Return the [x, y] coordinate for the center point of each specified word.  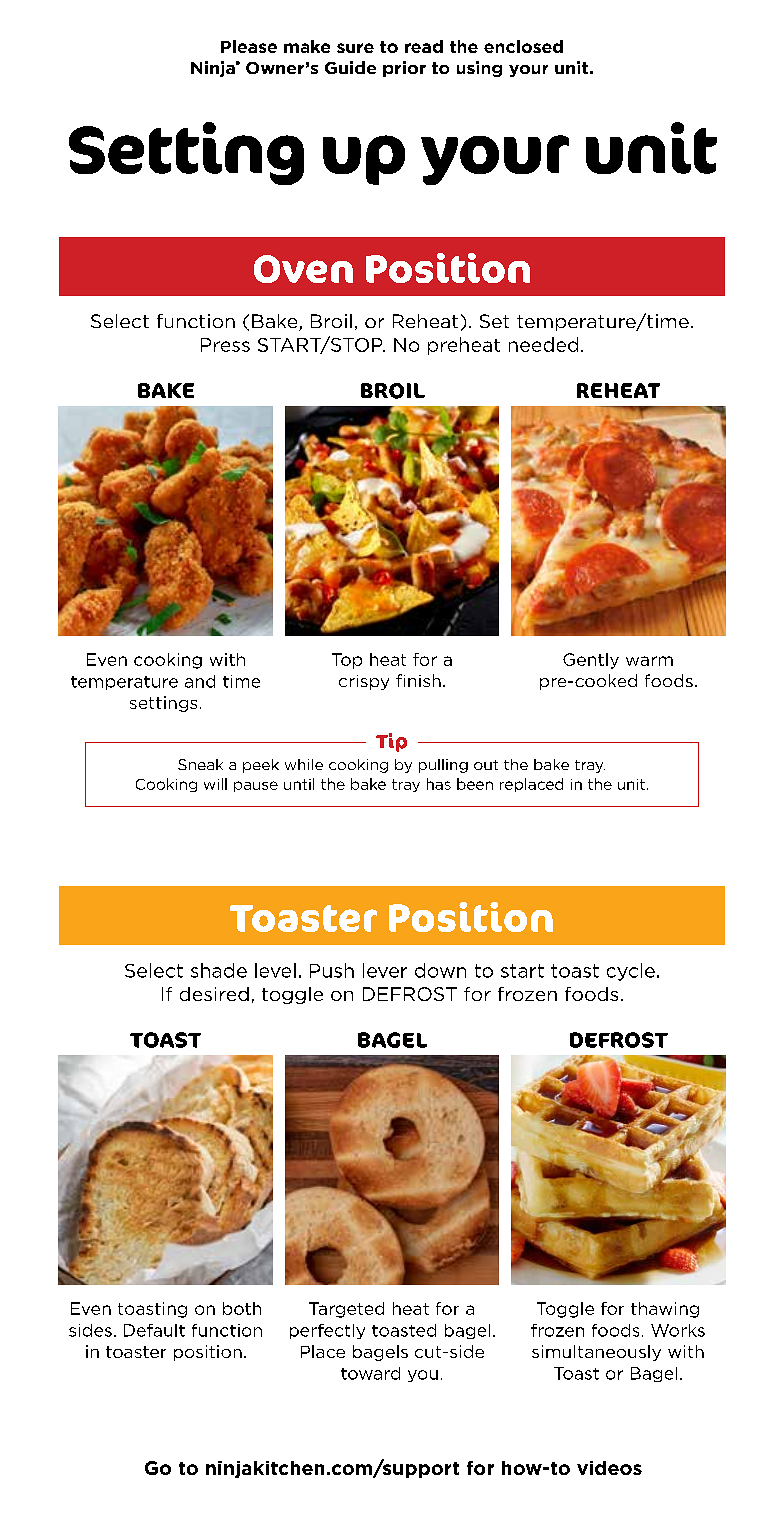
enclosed [523, 46]
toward [370, 1373]
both [242, 1308]
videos [609, 1468]
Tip [391, 742]
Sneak [200, 764]
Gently [591, 661]
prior [404, 69]
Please [249, 46]
